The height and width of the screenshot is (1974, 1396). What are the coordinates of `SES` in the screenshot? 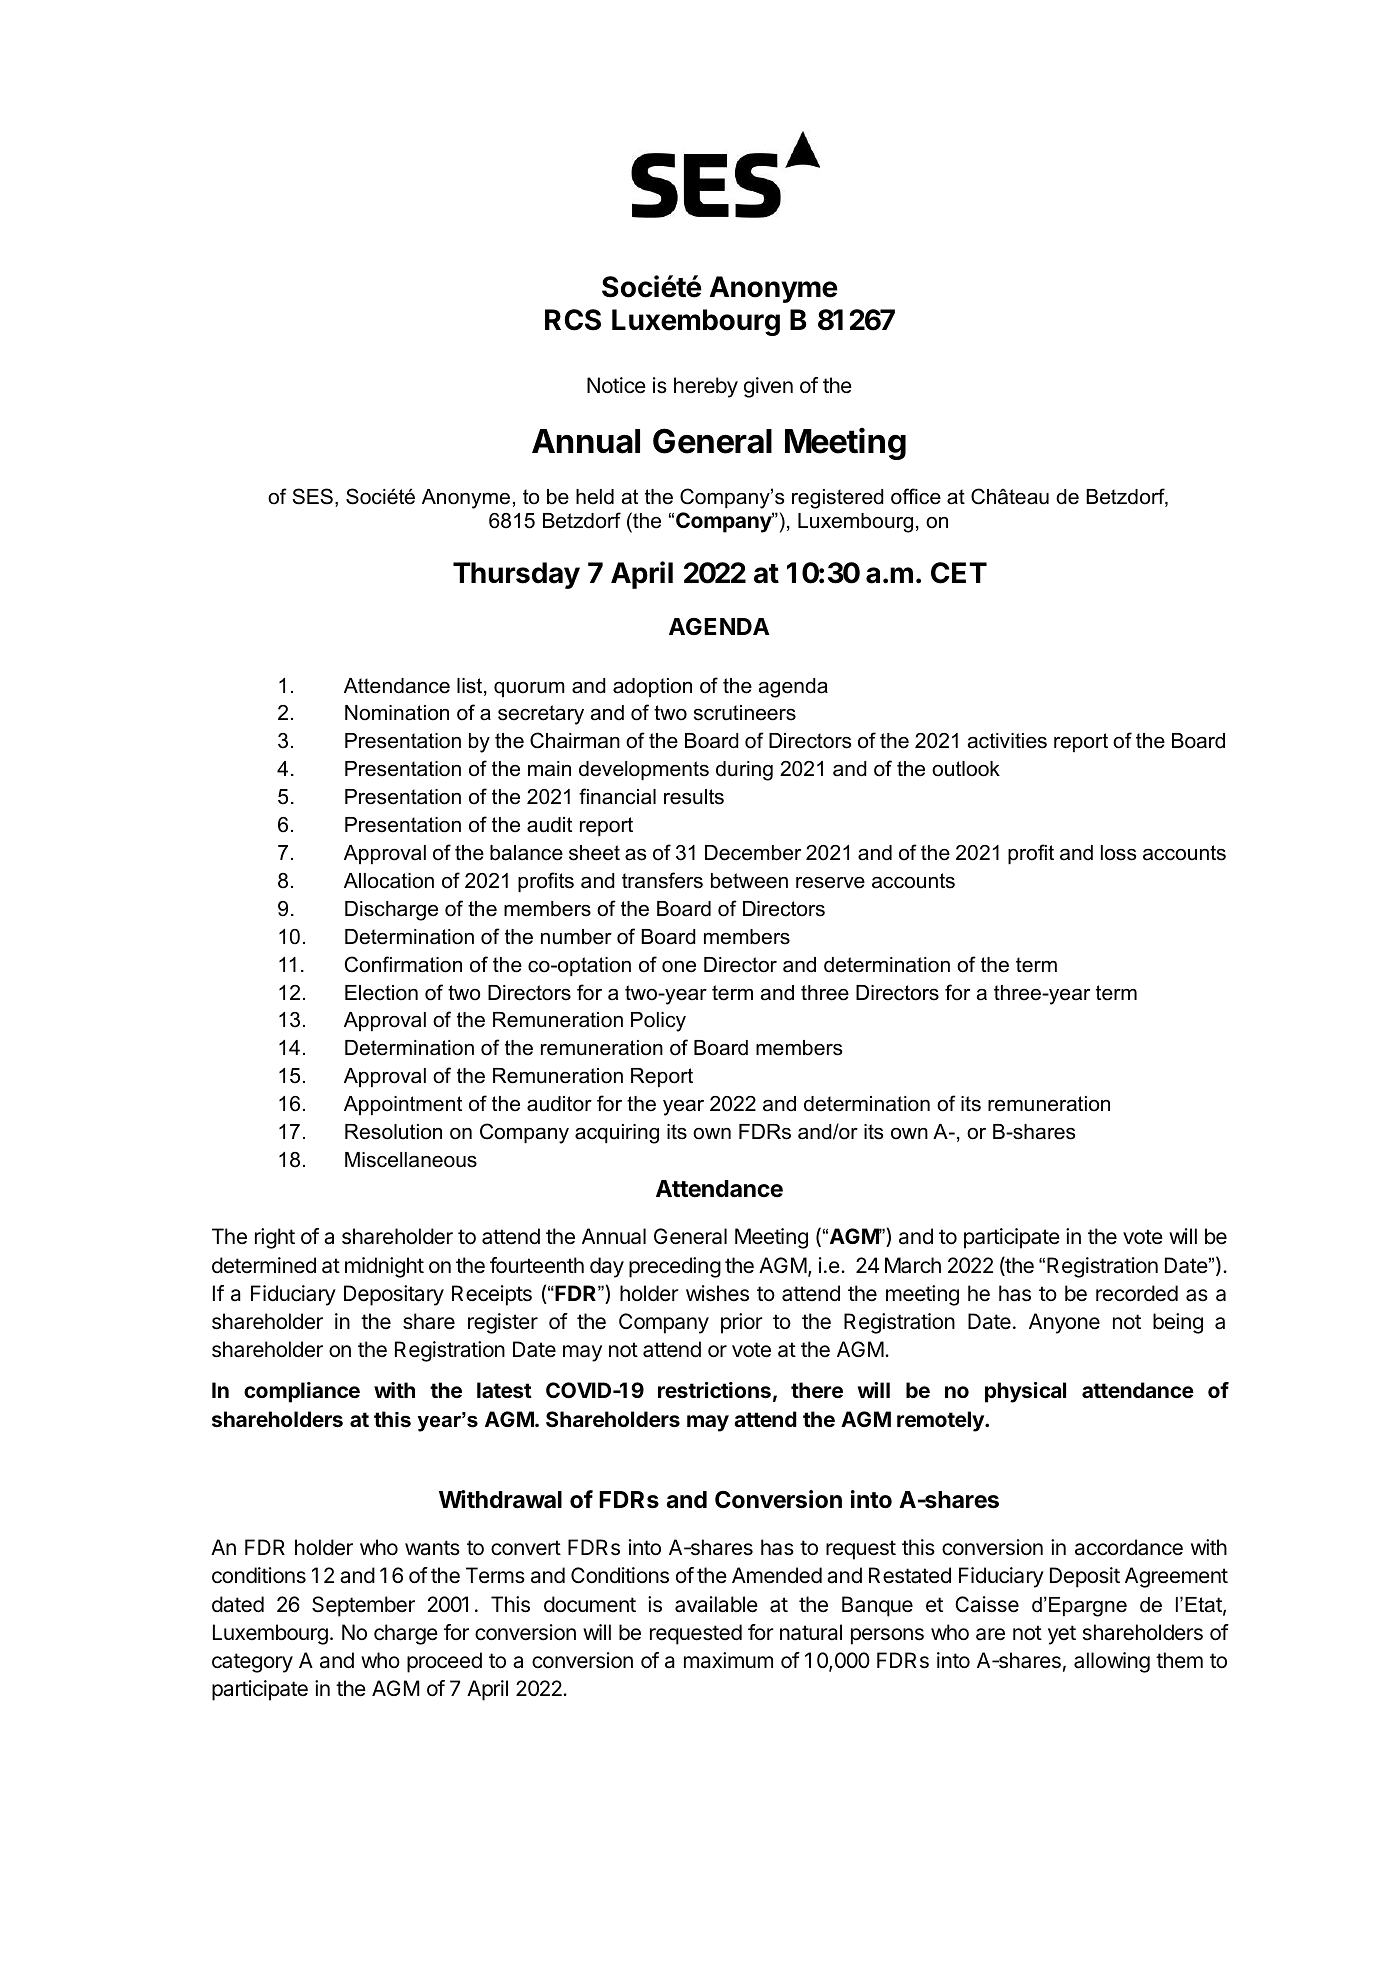 It's located at (312, 496).
